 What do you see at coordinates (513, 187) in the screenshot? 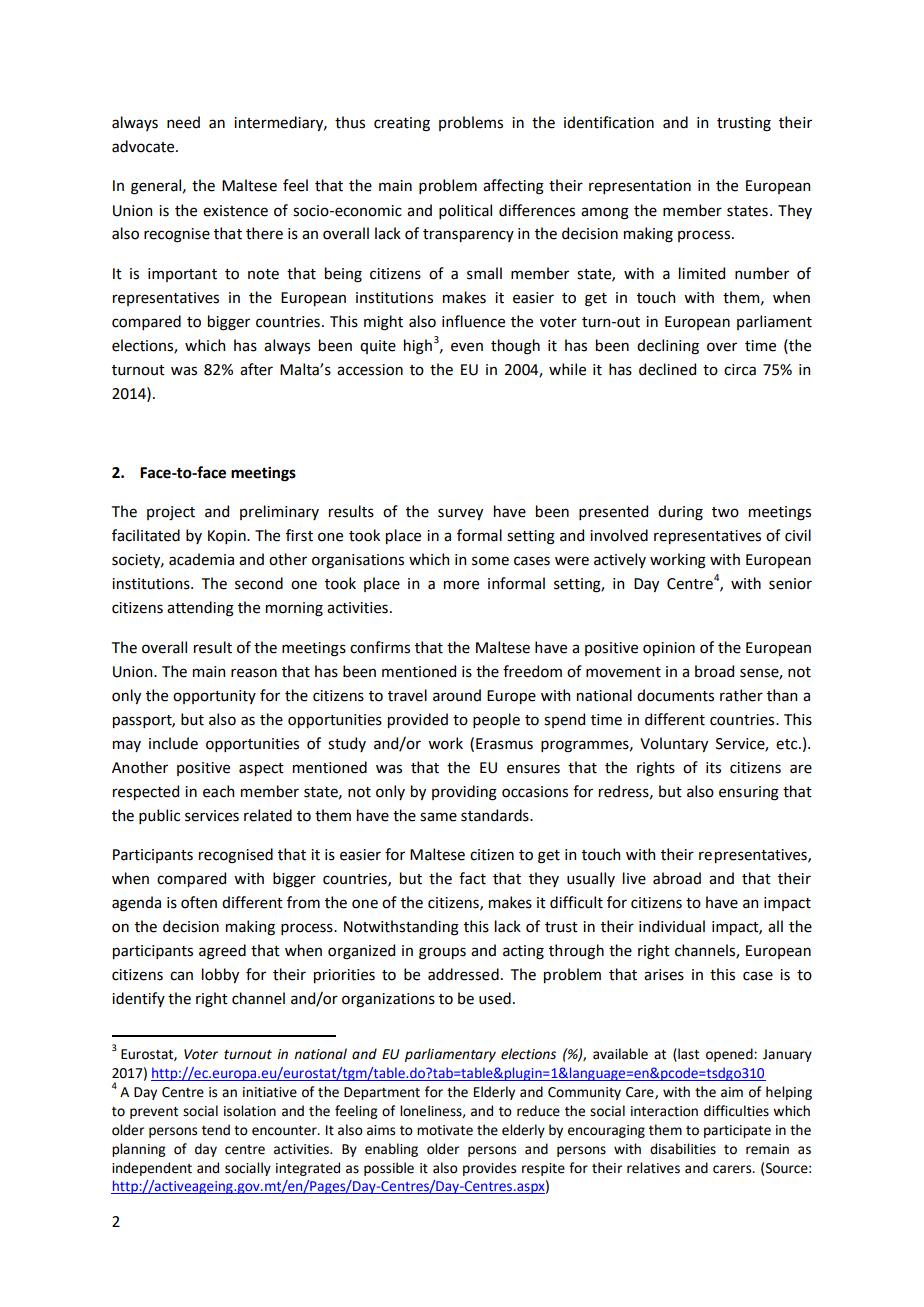
I see `affecting` at bounding box center [513, 187].
